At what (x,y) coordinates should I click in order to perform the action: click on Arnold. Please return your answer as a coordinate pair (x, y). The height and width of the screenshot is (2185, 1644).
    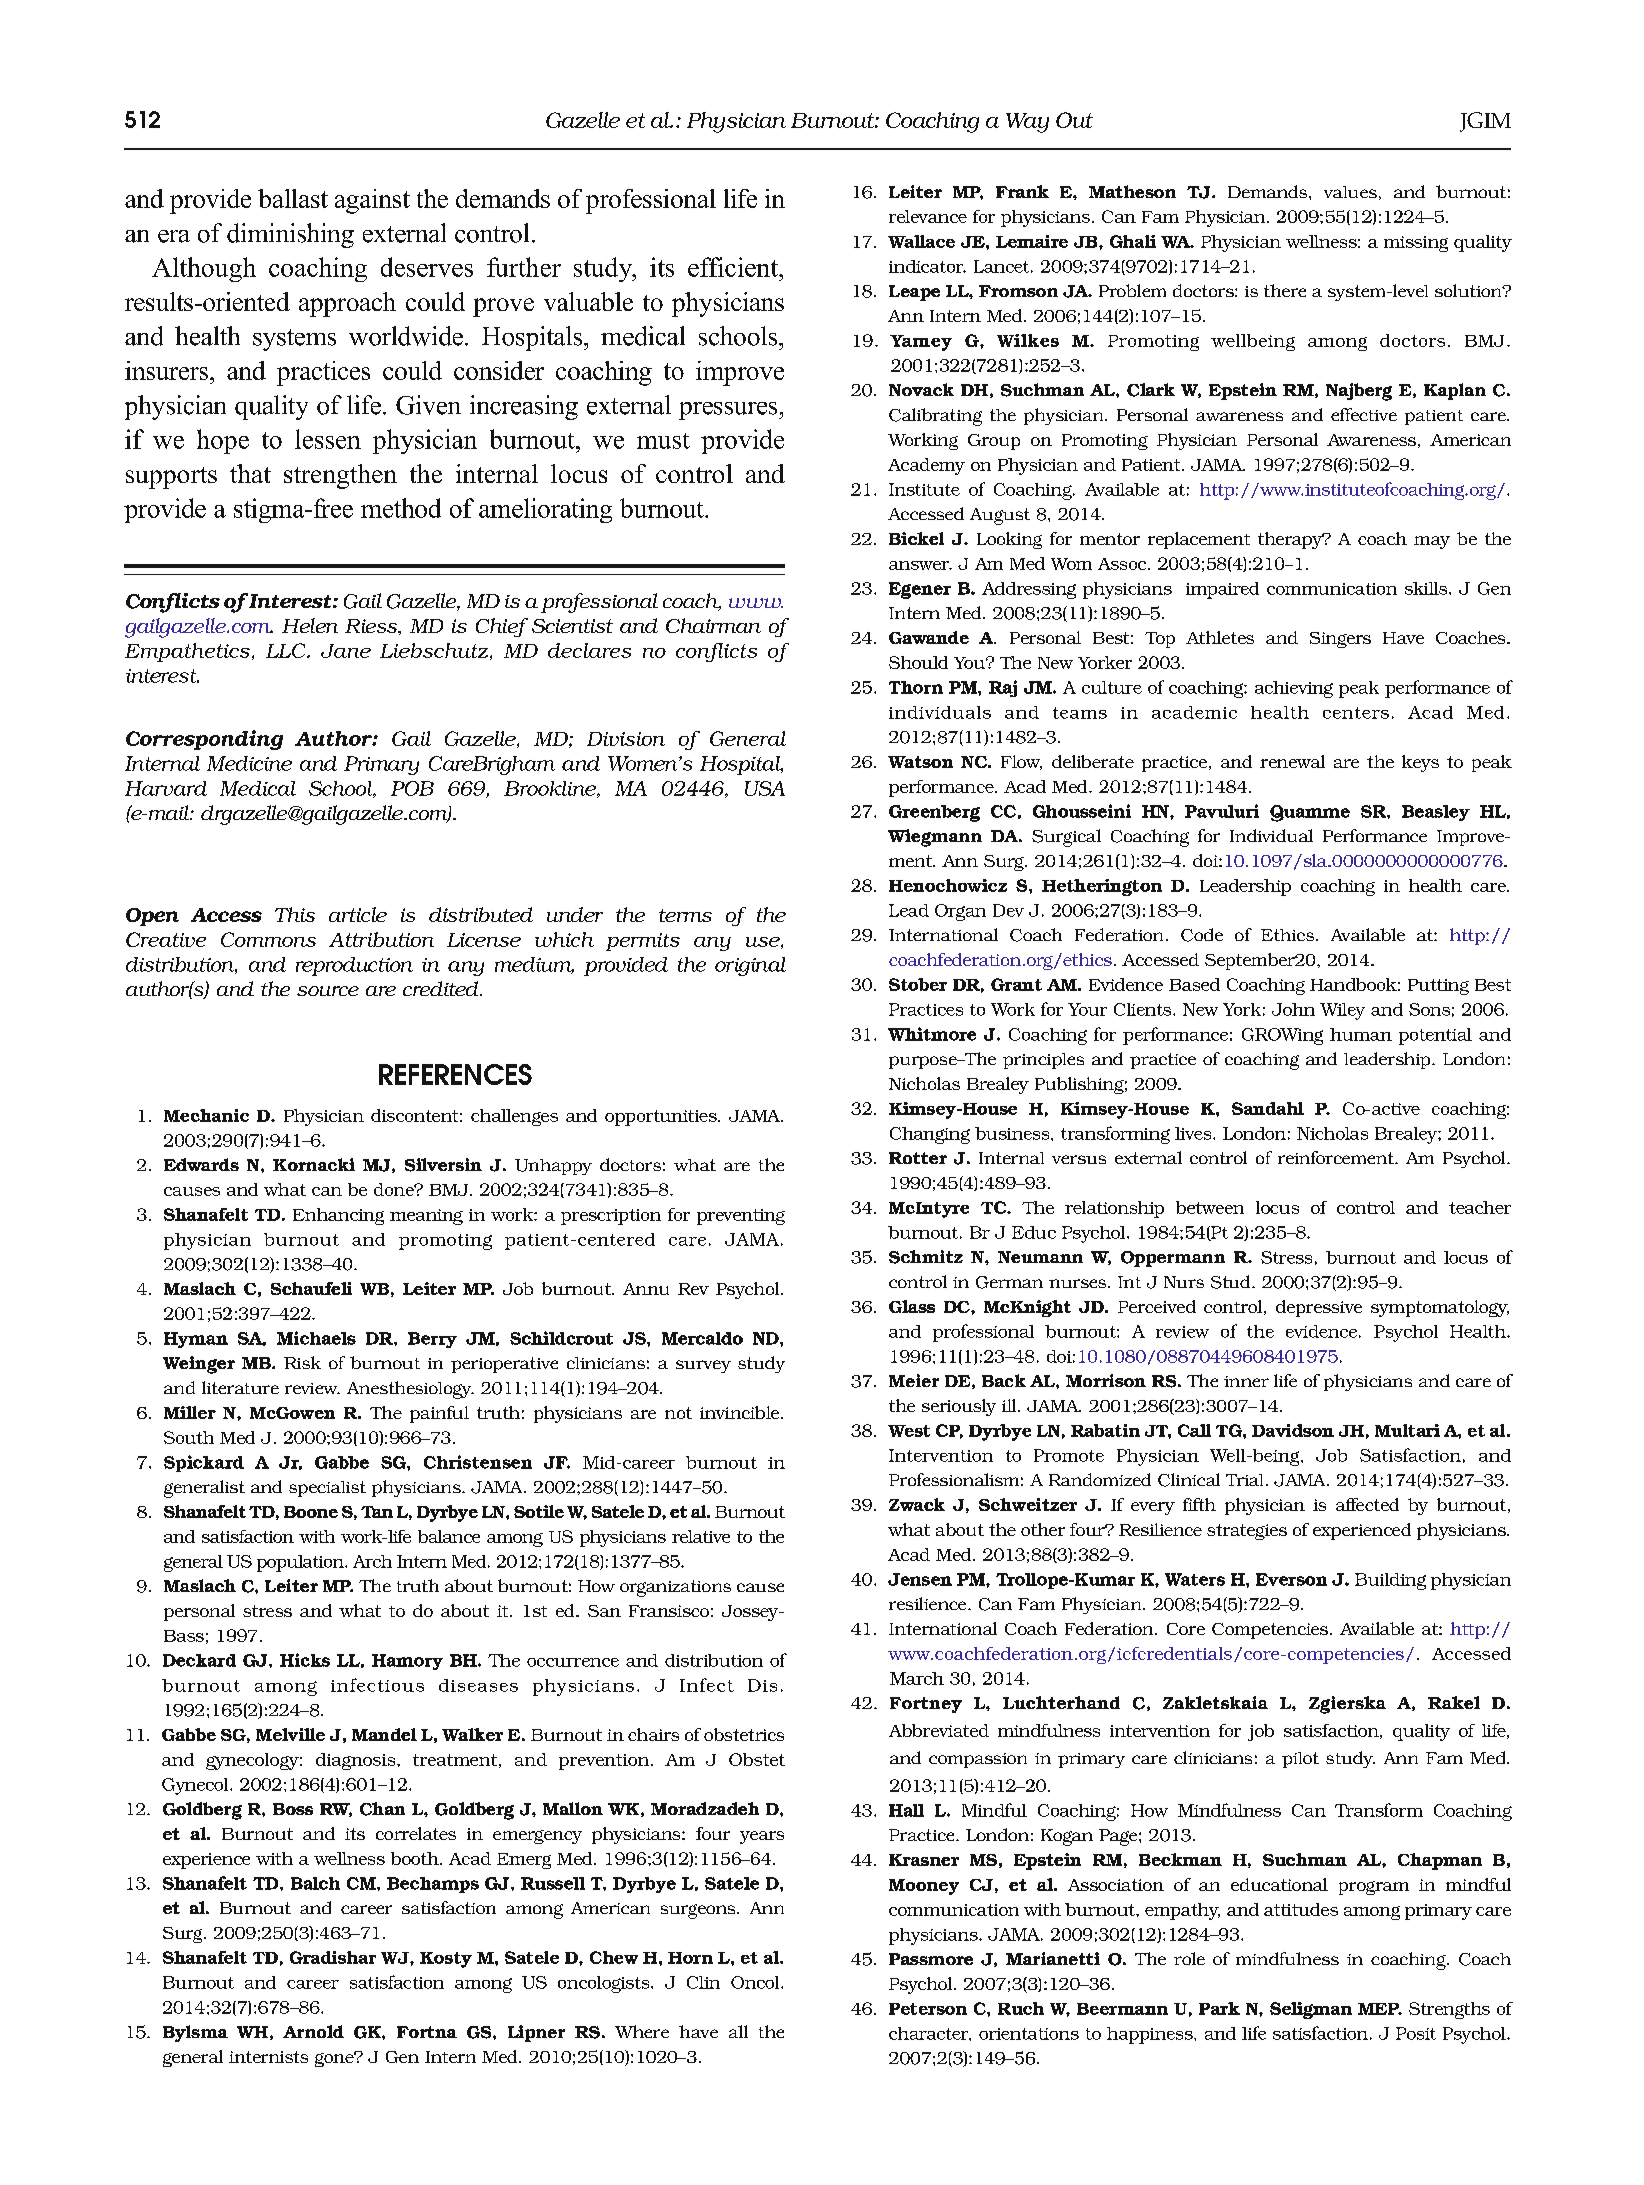
    Looking at the image, I should click on (313, 2031).
